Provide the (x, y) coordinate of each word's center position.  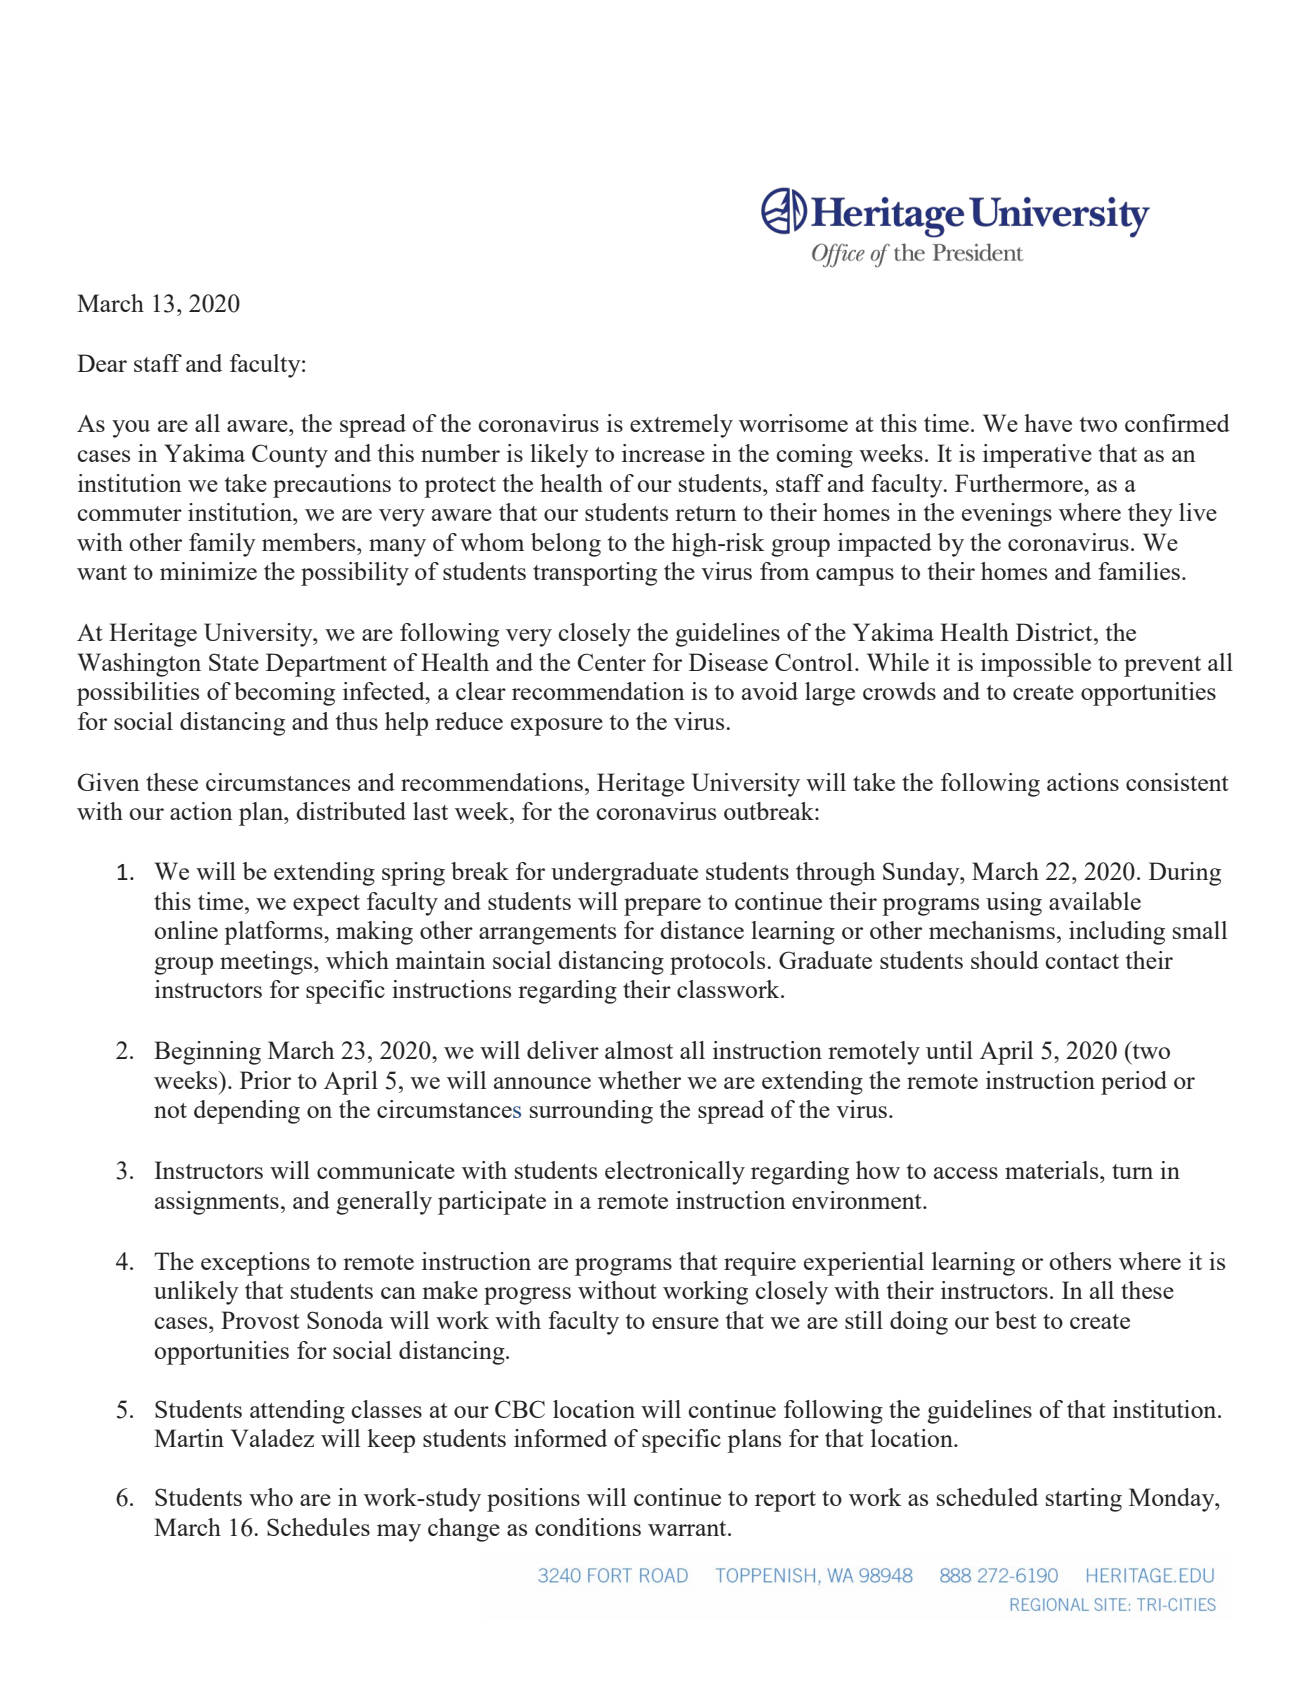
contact (1082, 961)
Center (612, 662)
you (131, 429)
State (234, 662)
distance (702, 930)
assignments (217, 1203)
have (1048, 423)
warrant (688, 1528)
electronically (675, 1173)
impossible (1036, 665)
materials (1053, 1170)
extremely (681, 426)
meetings (267, 963)
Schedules (318, 1527)
